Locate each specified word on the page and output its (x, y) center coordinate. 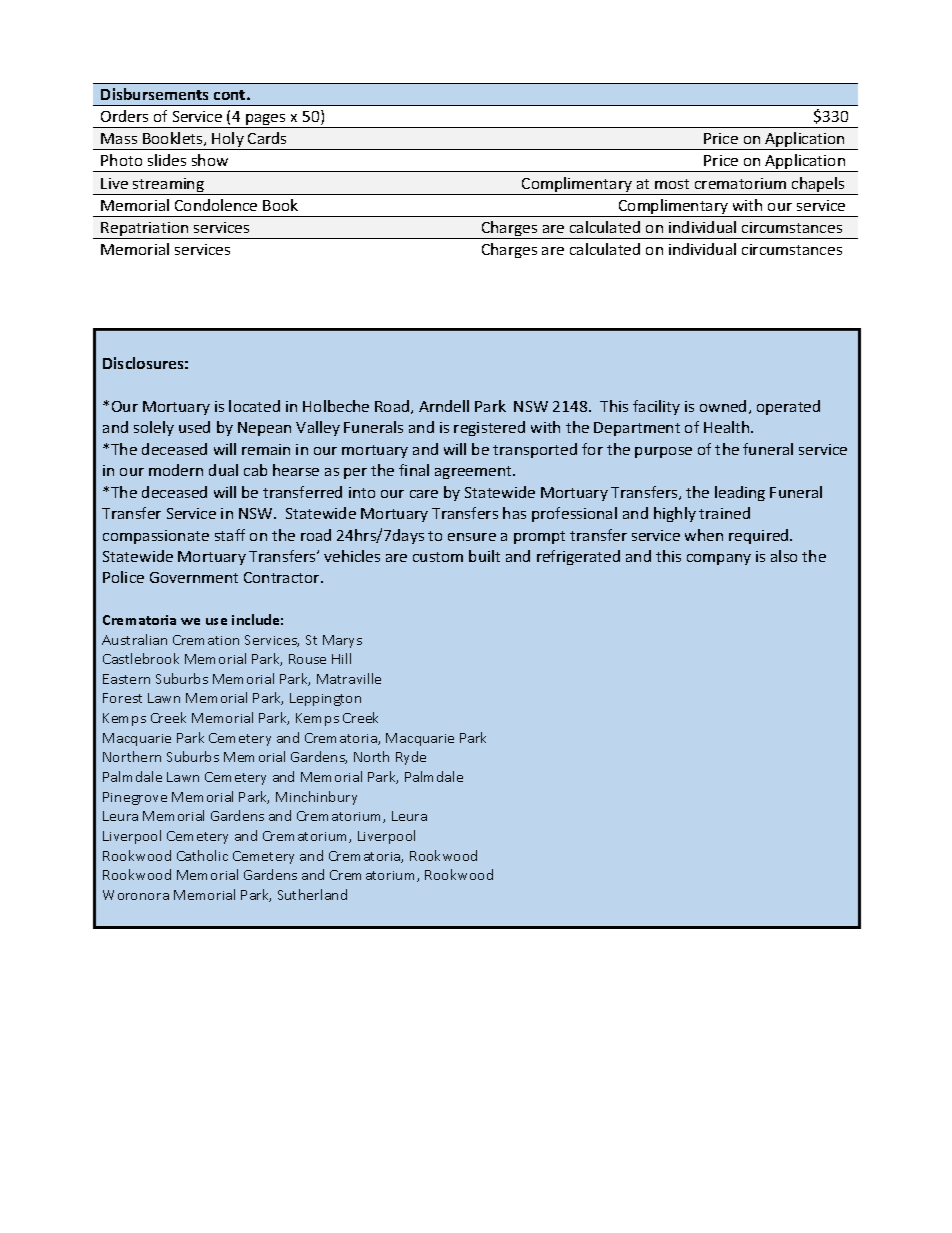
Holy (228, 141)
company (719, 559)
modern (176, 470)
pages (266, 121)
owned (723, 406)
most (672, 184)
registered (489, 428)
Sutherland (312, 894)
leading (740, 493)
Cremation (206, 640)
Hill (341, 658)
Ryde (411, 758)
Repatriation (145, 230)
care (424, 494)
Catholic (202, 855)
